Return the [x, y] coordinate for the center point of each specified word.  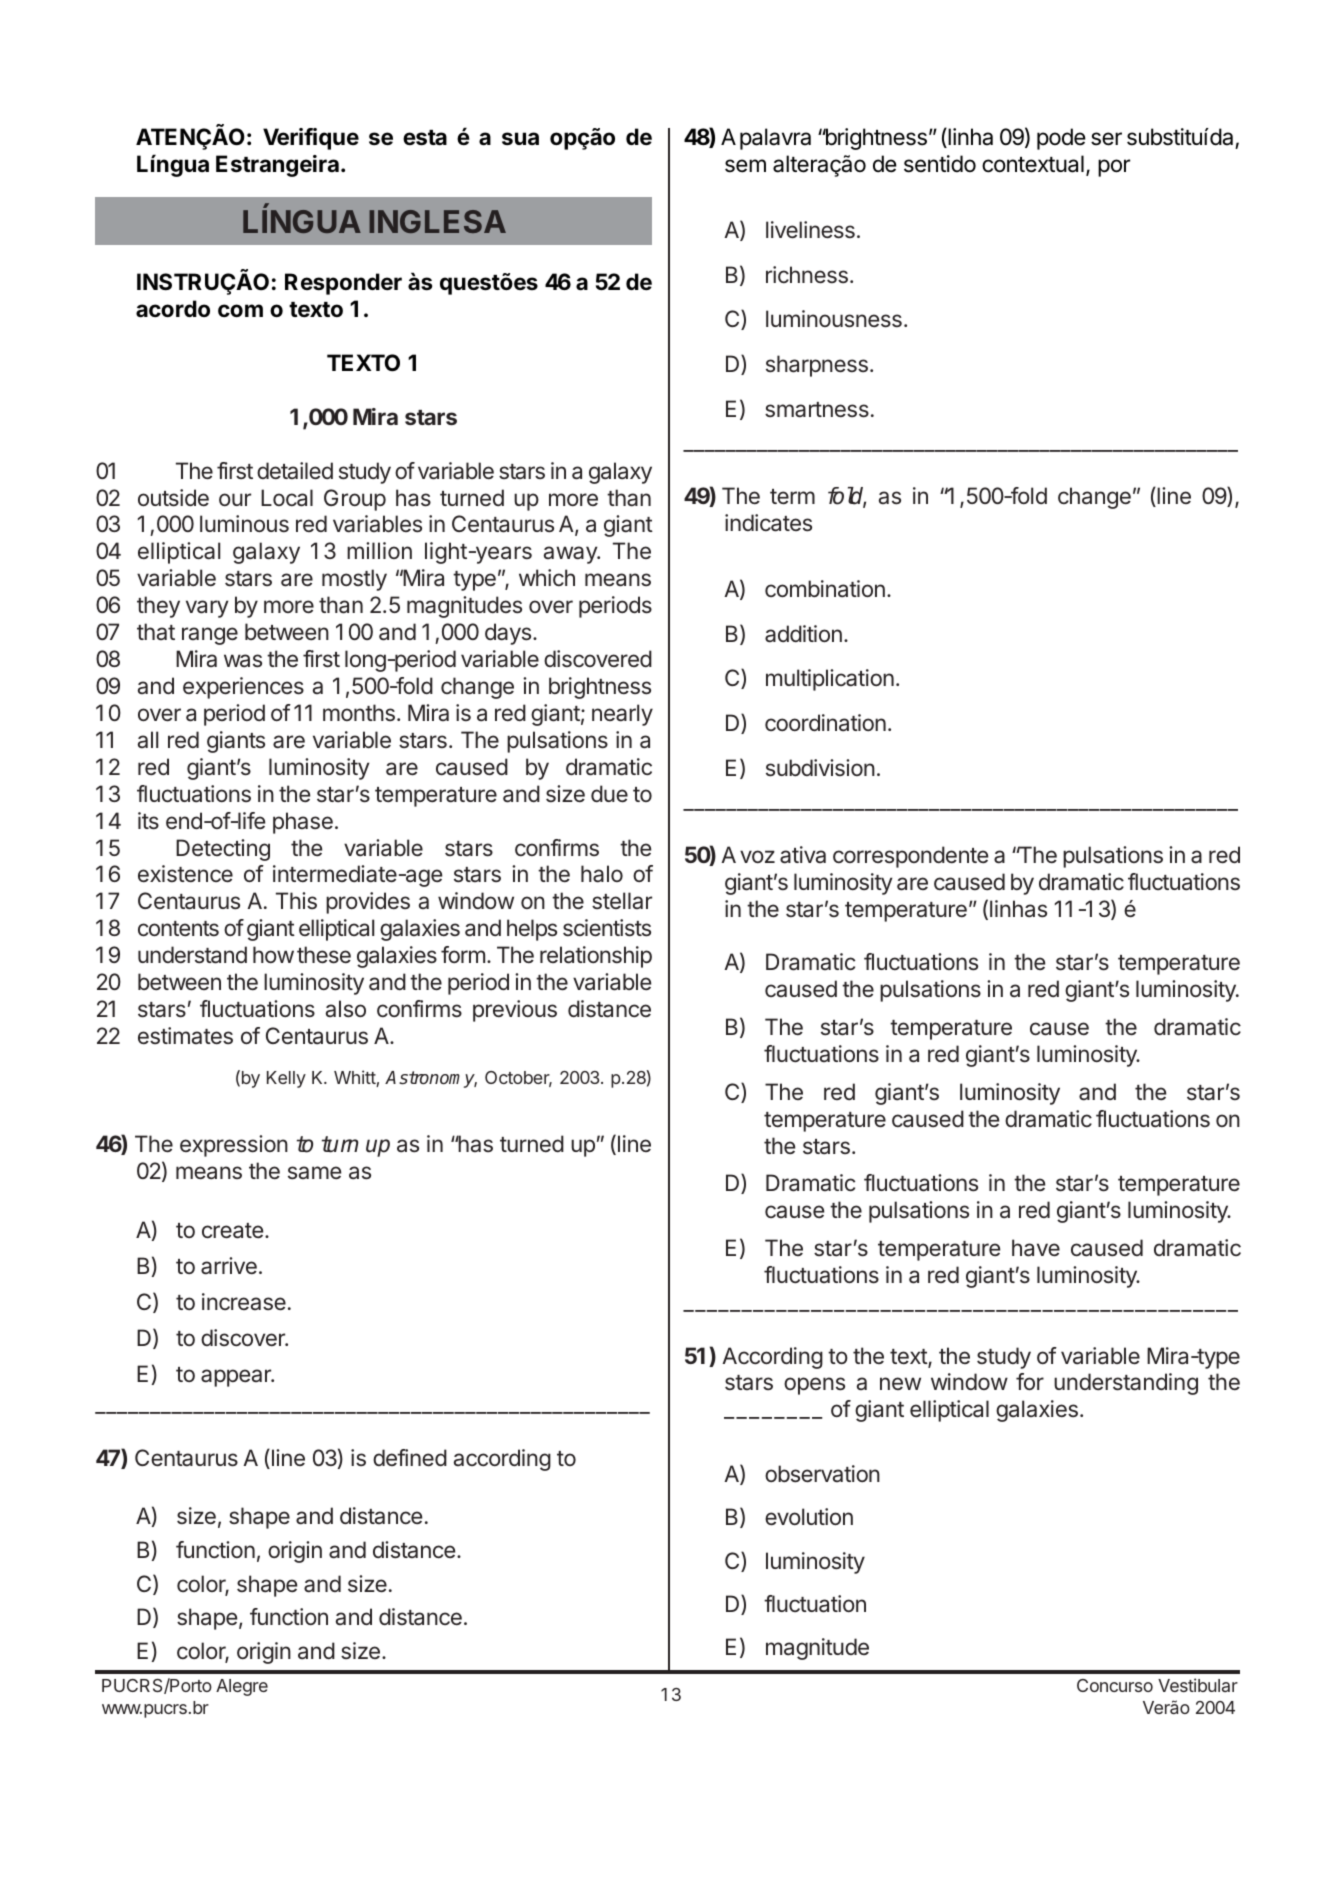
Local [287, 498]
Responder [343, 284]
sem [745, 166]
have [1036, 1248]
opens [814, 1386]
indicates [768, 523]
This [296, 900]
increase [244, 1302]
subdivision [820, 768]
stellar [622, 900]
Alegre [242, 1687]
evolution [809, 1517]
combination [825, 589]
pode [1061, 139]
